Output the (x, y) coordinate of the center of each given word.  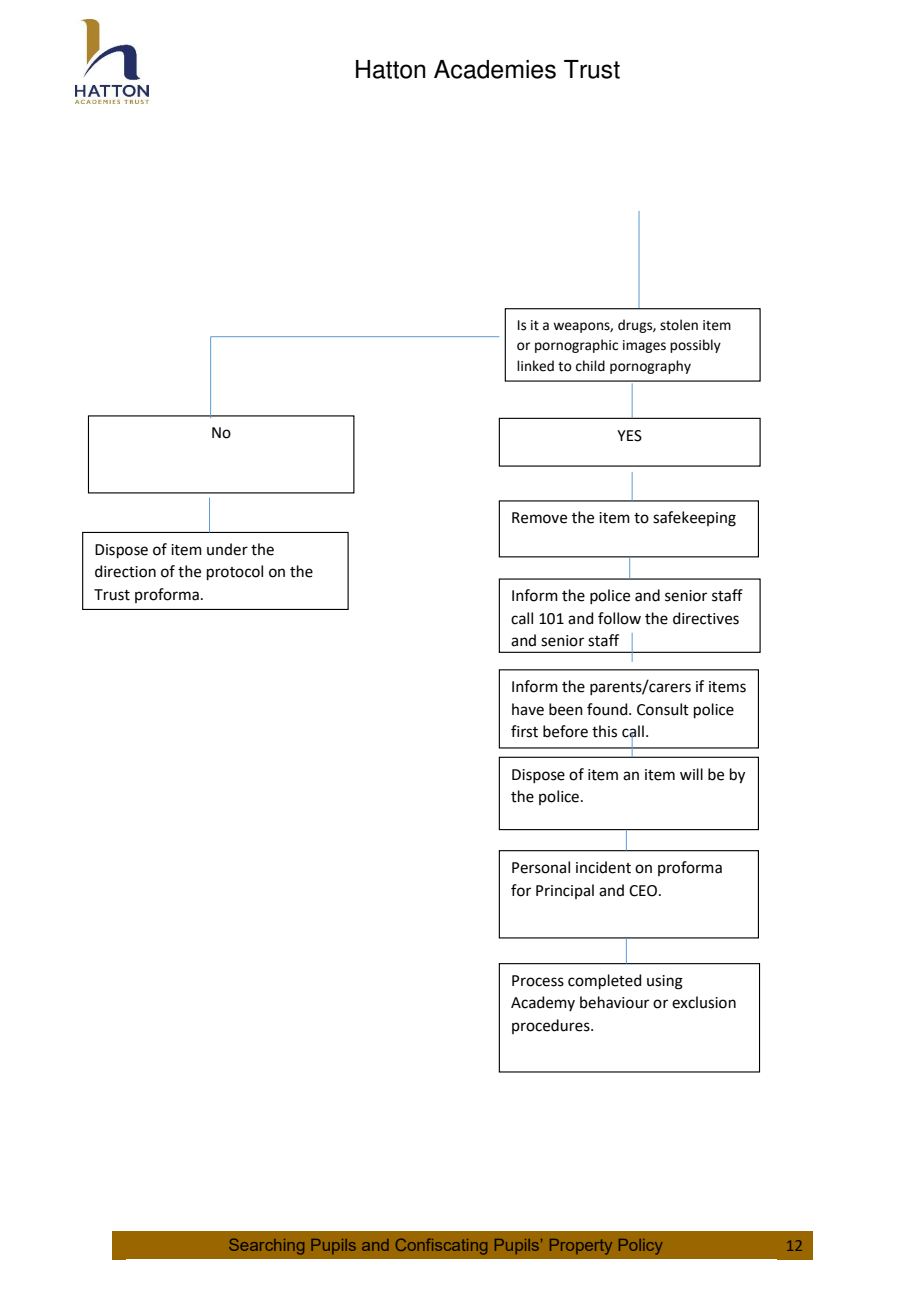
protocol (235, 572)
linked (535, 366)
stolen (679, 325)
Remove (539, 518)
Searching (266, 1246)
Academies (495, 69)
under (227, 549)
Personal (541, 867)
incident (603, 867)
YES (629, 436)
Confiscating (441, 1246)
